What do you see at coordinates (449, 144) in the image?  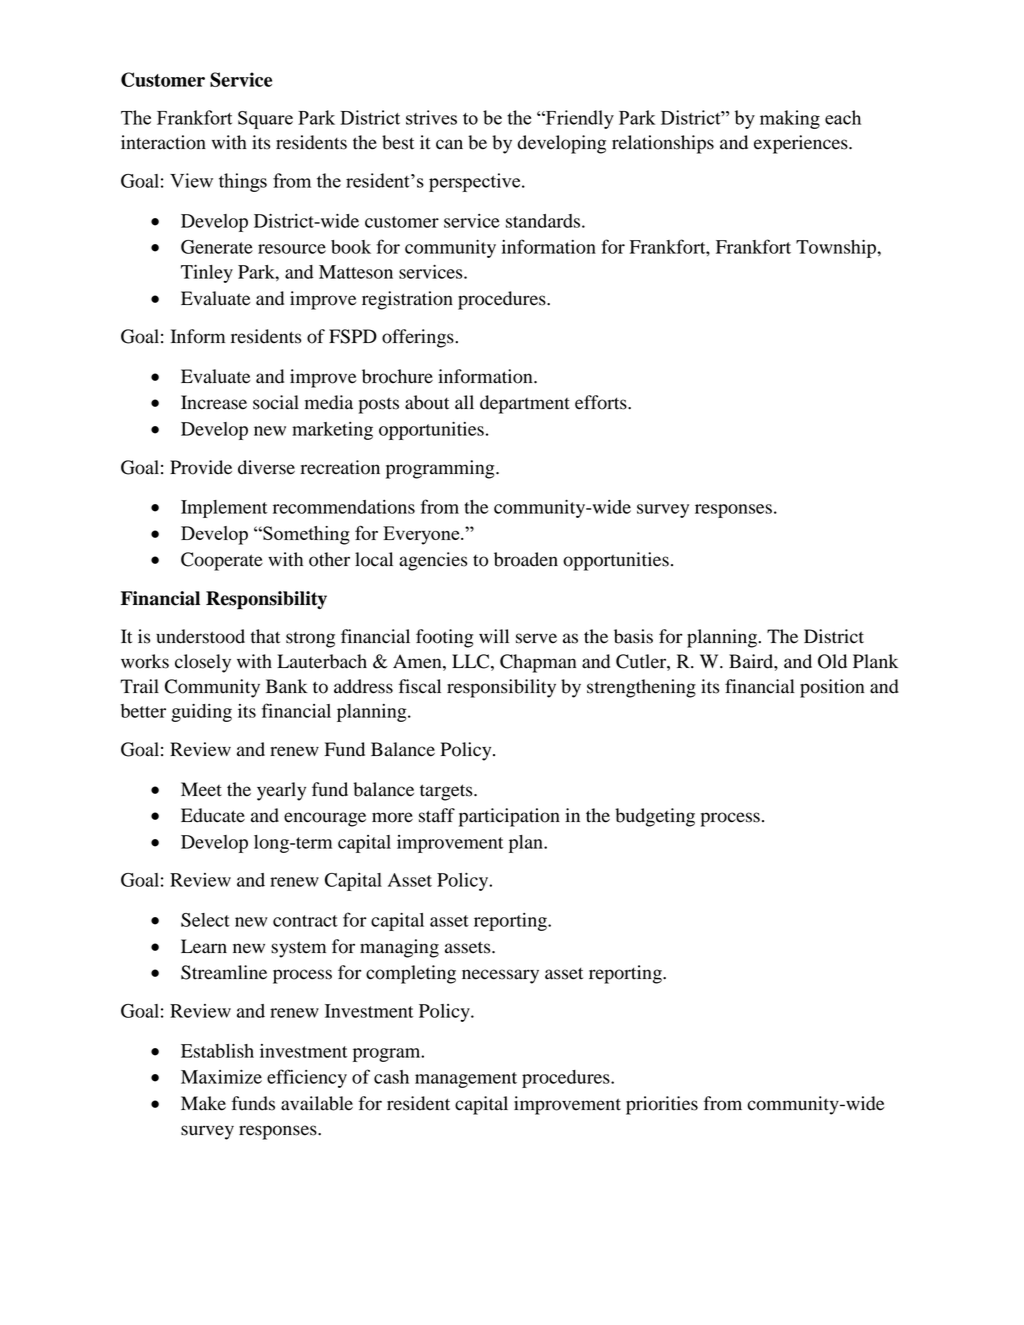 I see `can` at bounding box center [449, 144].
